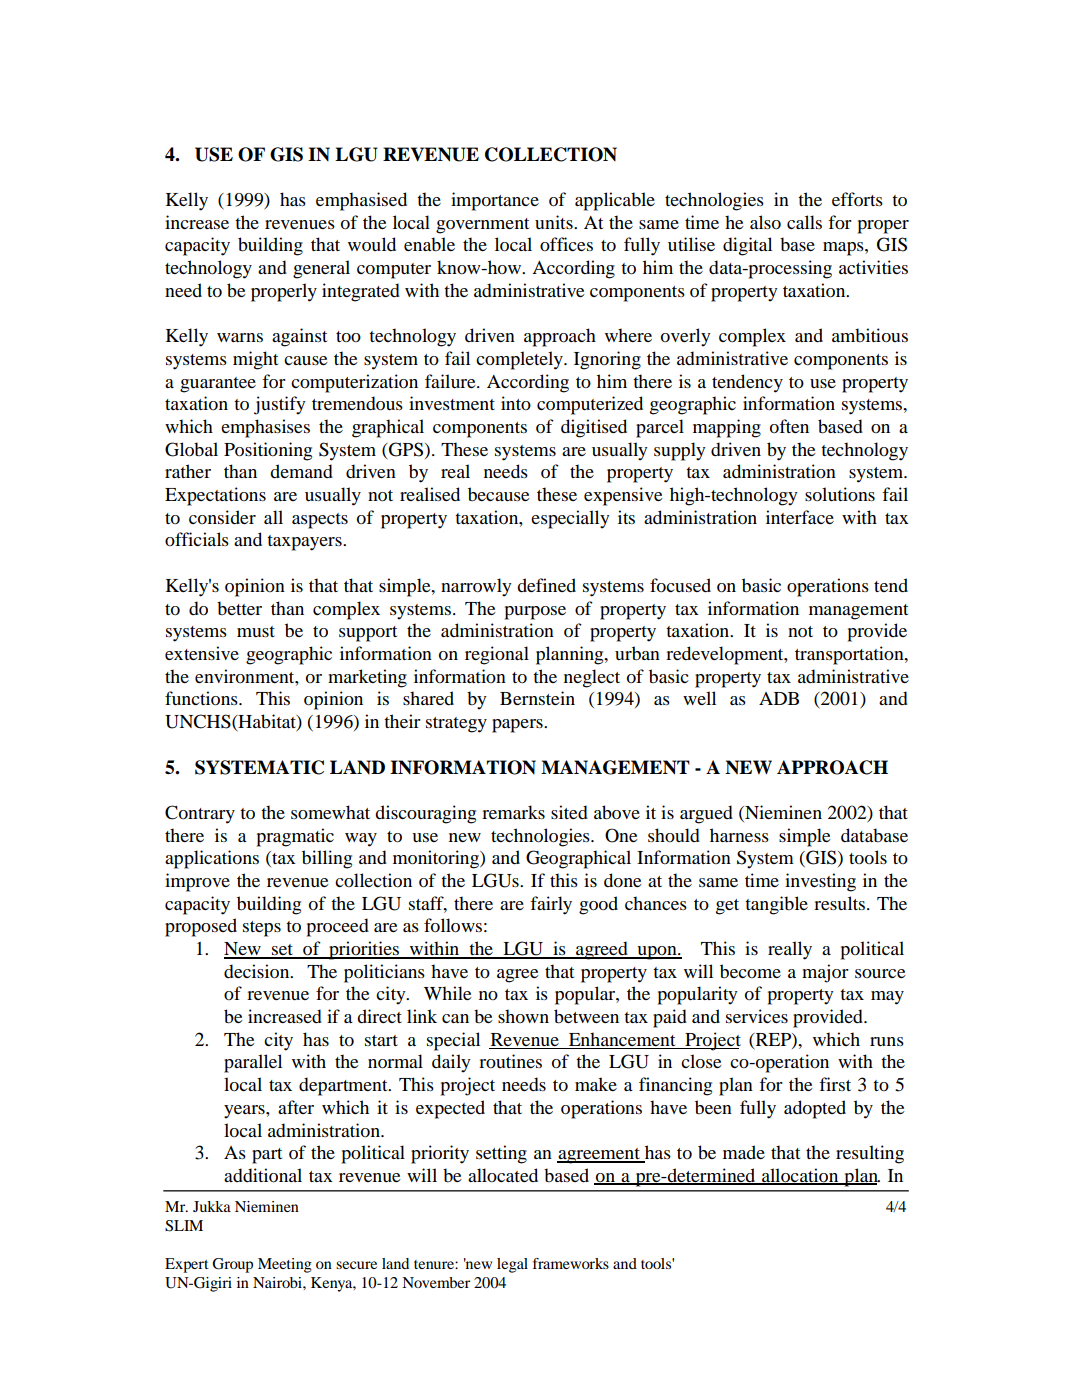  Describe the element at coordinates (804, 222) in the screenshot. I see `calls` at that location.
